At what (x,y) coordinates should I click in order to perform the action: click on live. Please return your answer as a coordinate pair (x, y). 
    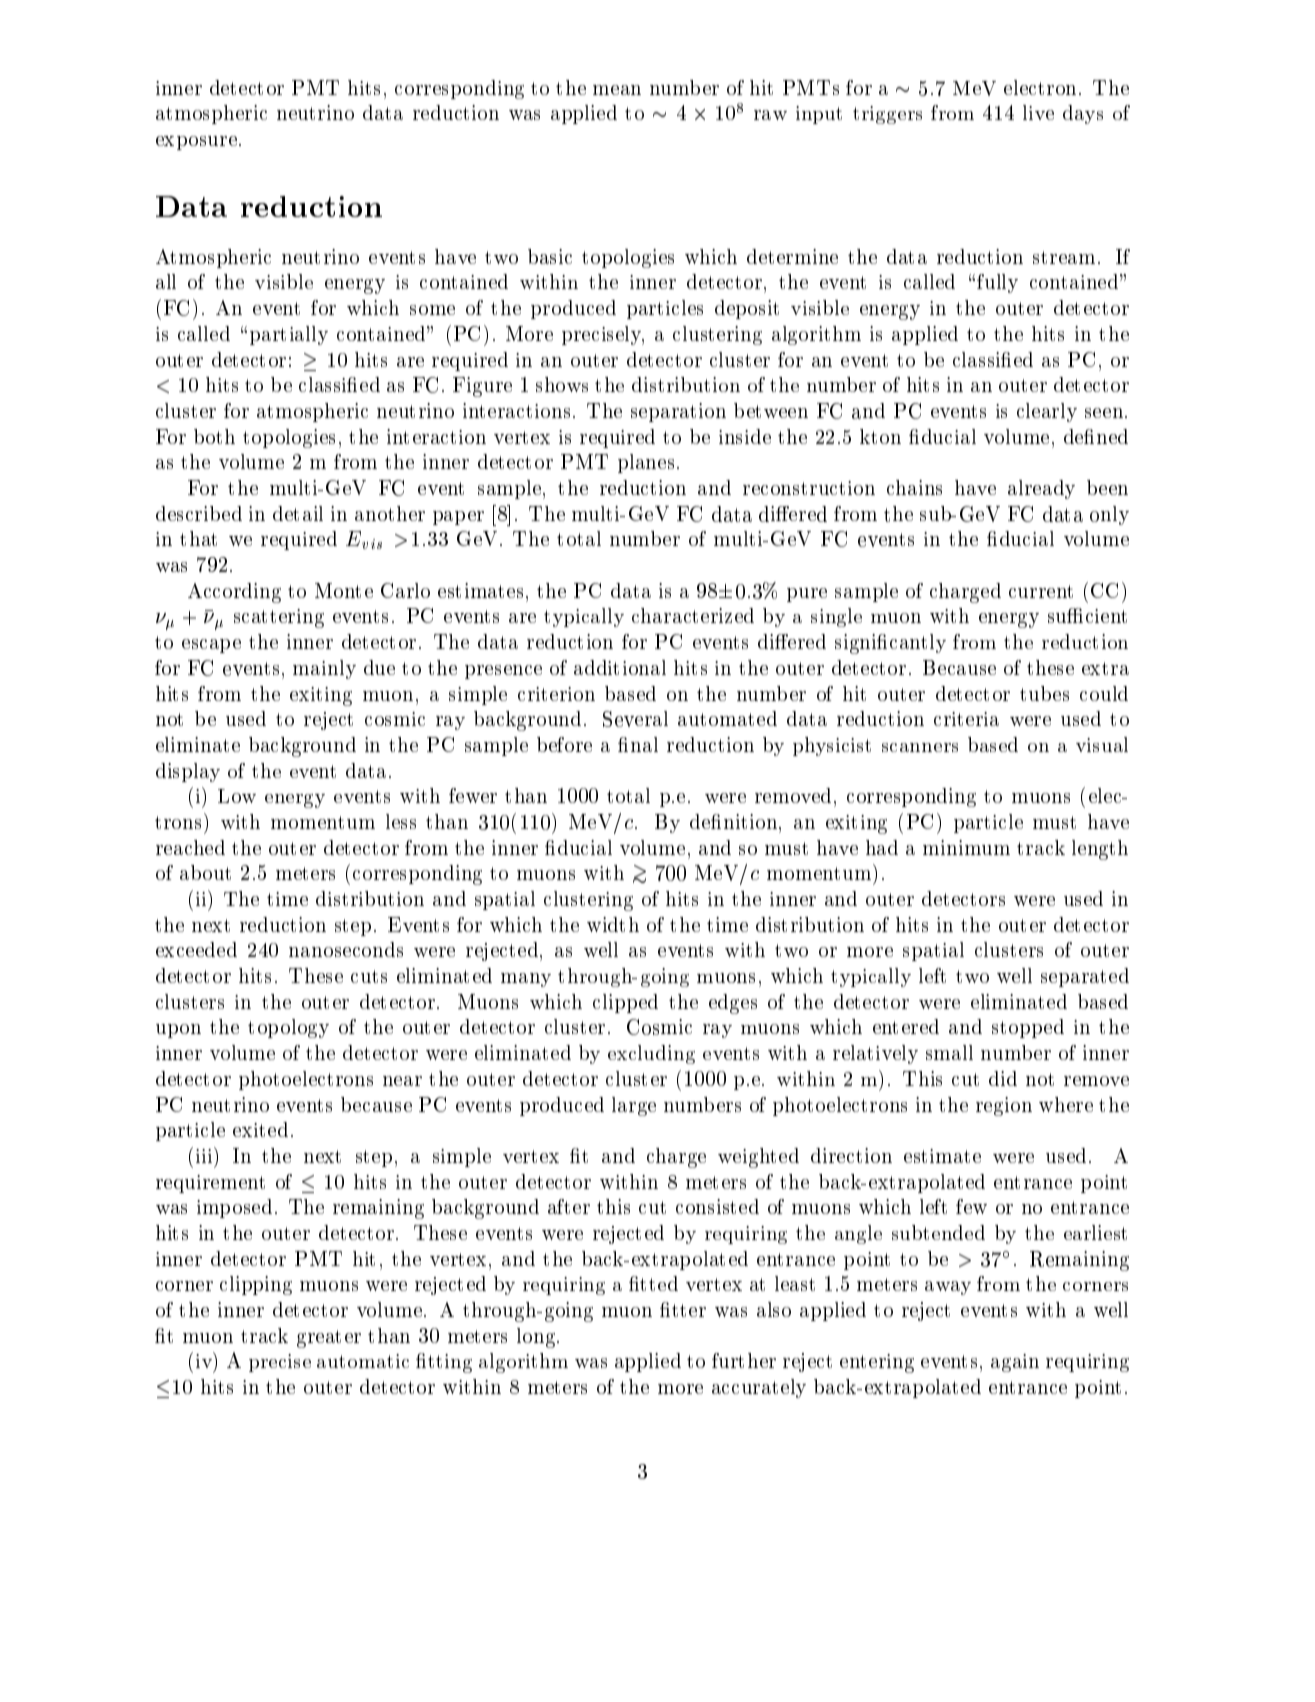
    Looking at the image, I should click on (1038, 112).
